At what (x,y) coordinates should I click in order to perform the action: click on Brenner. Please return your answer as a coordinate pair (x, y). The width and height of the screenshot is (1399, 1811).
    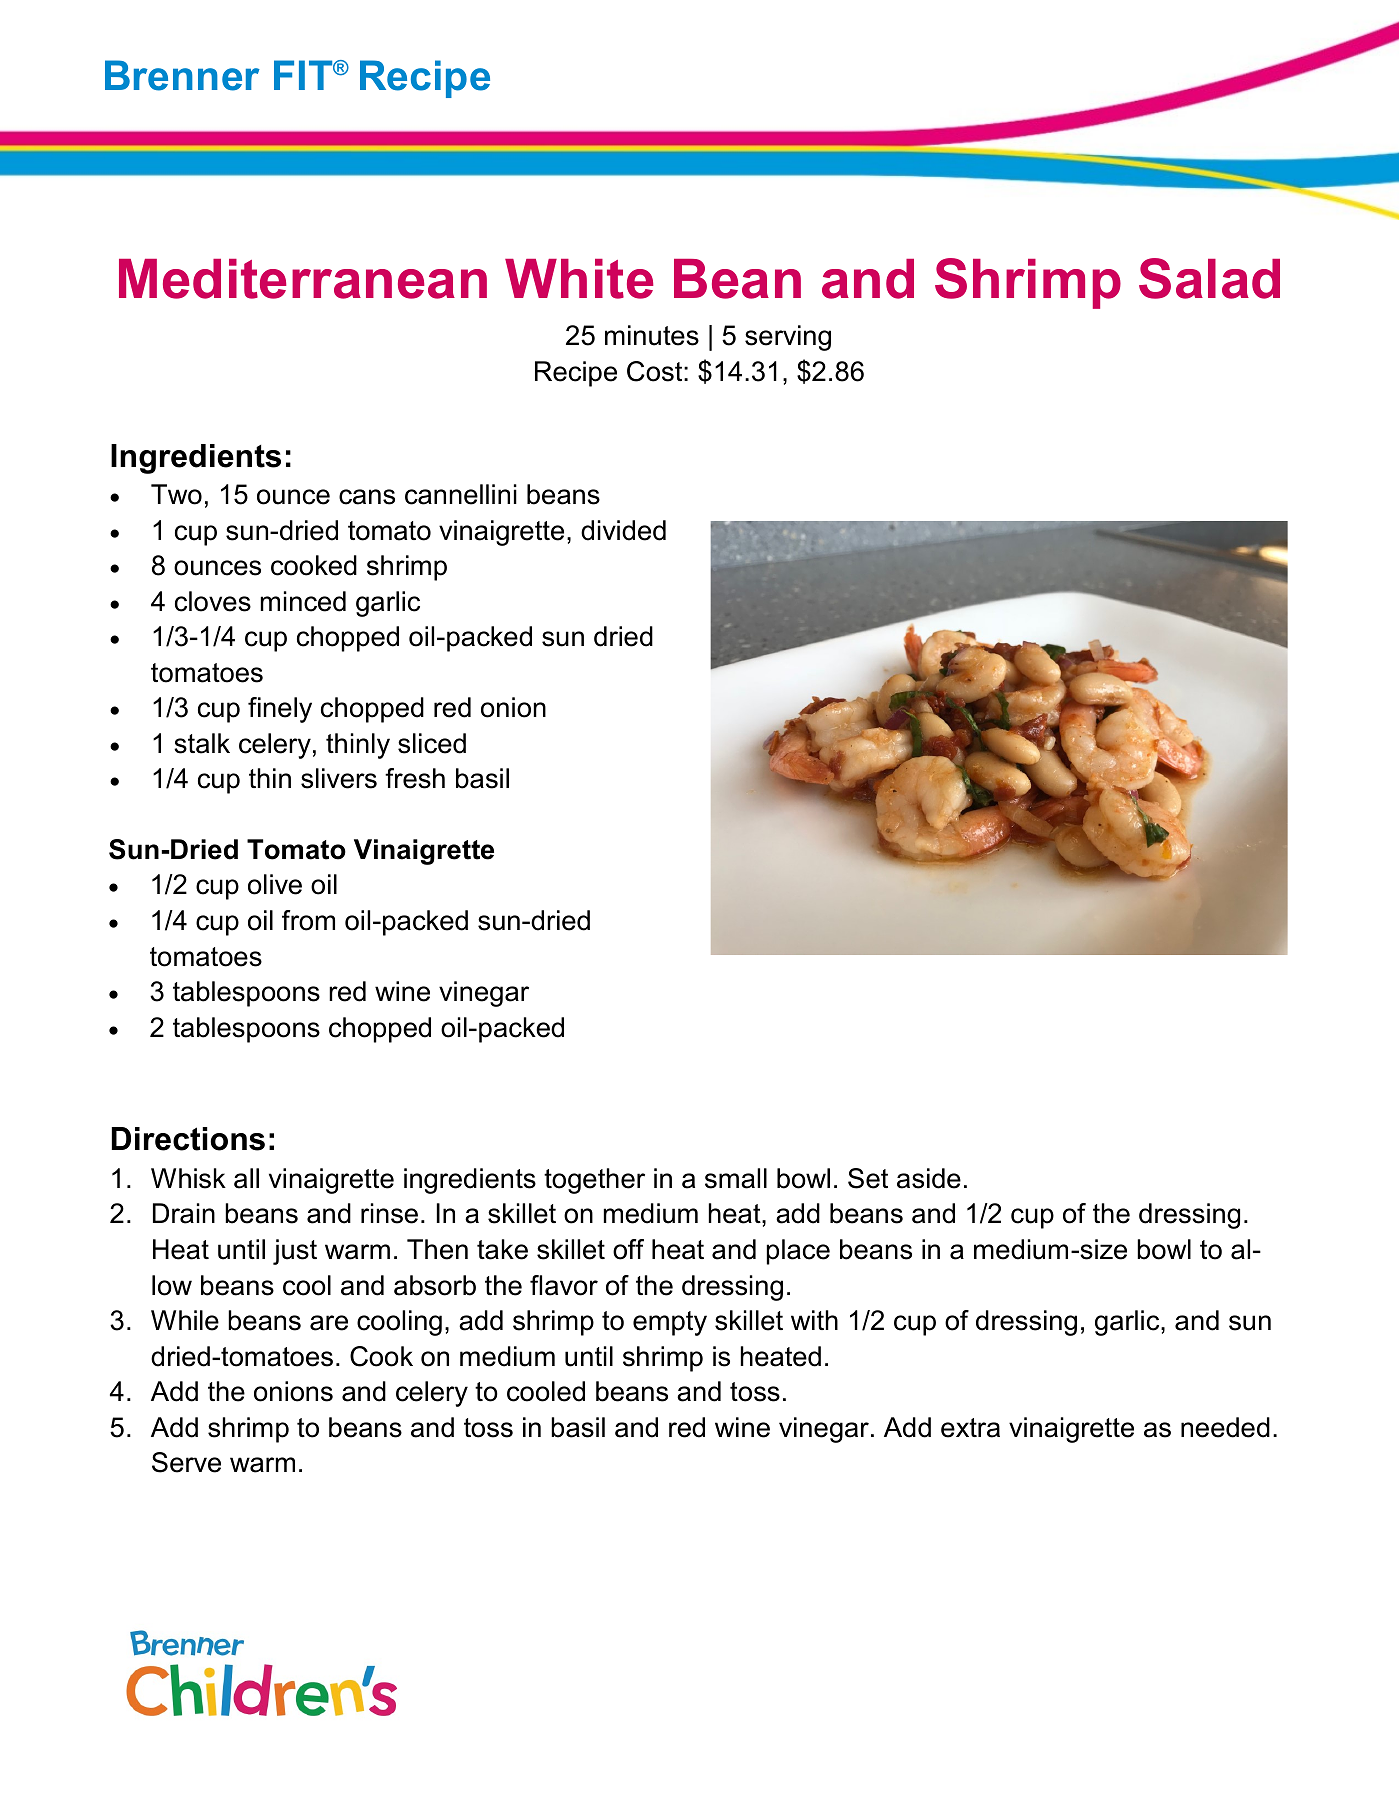
    Looking at the image, I should click on (182, 75).
